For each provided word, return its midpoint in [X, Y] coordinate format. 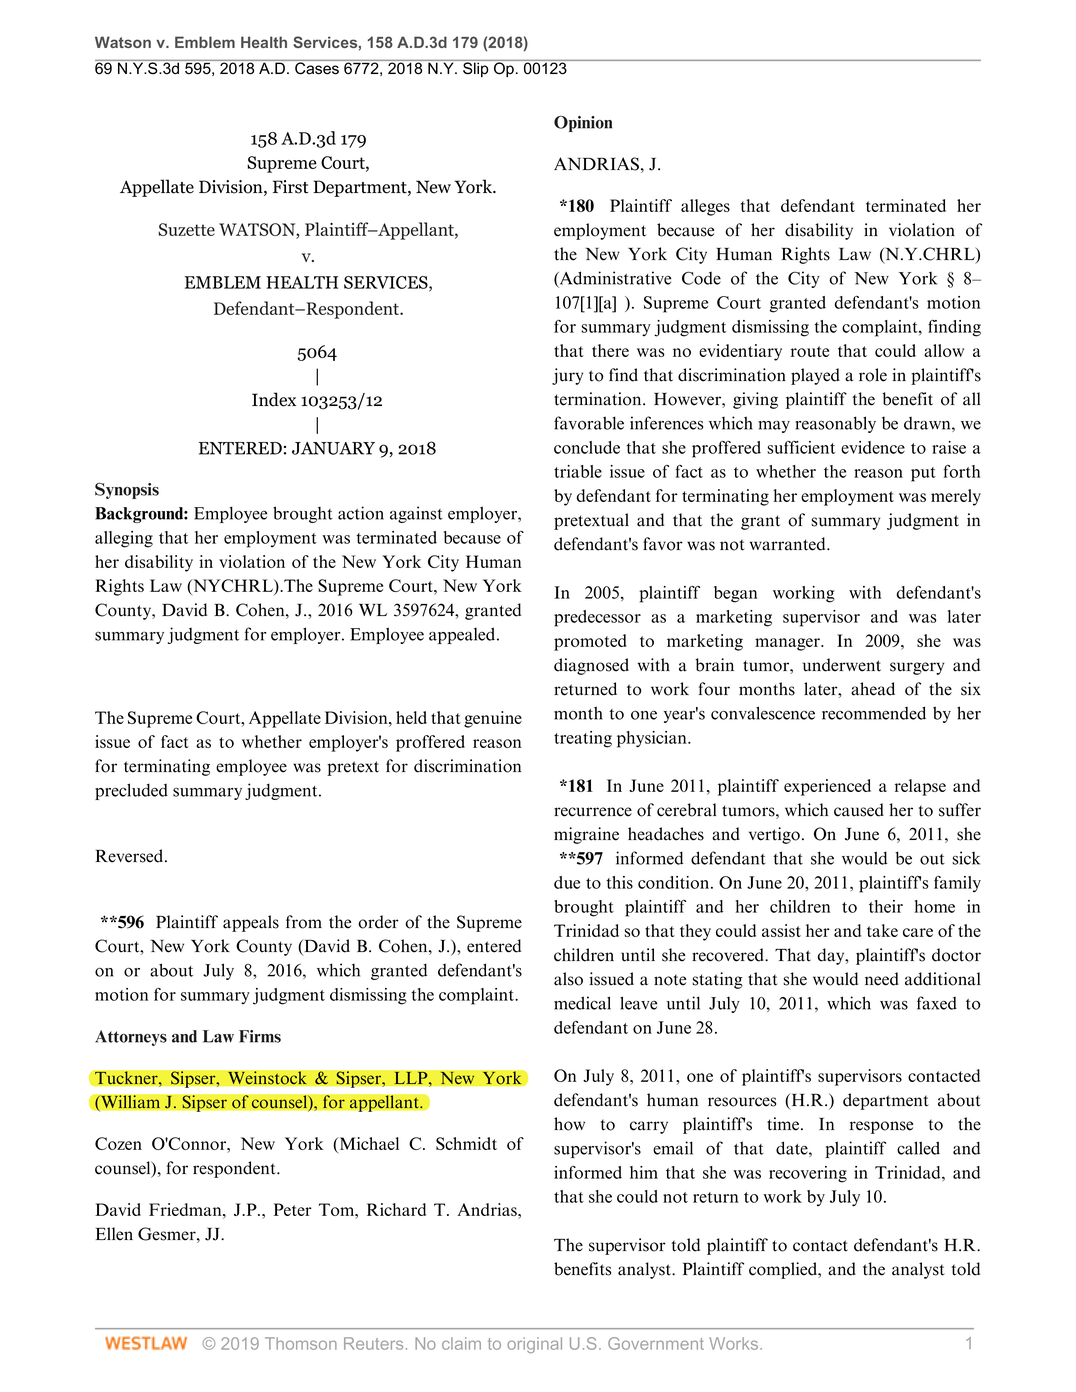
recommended [874, 713]
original [534, 1345]
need [882, 979]
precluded [131, 791]
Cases [317, 67]
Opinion [583, 124]
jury [567, 376]
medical [582, 1003]
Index [274, 399]
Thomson [301, 1343]
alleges [705, 207]
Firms [260, 1036]
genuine [493, 719]
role [873, 375]
